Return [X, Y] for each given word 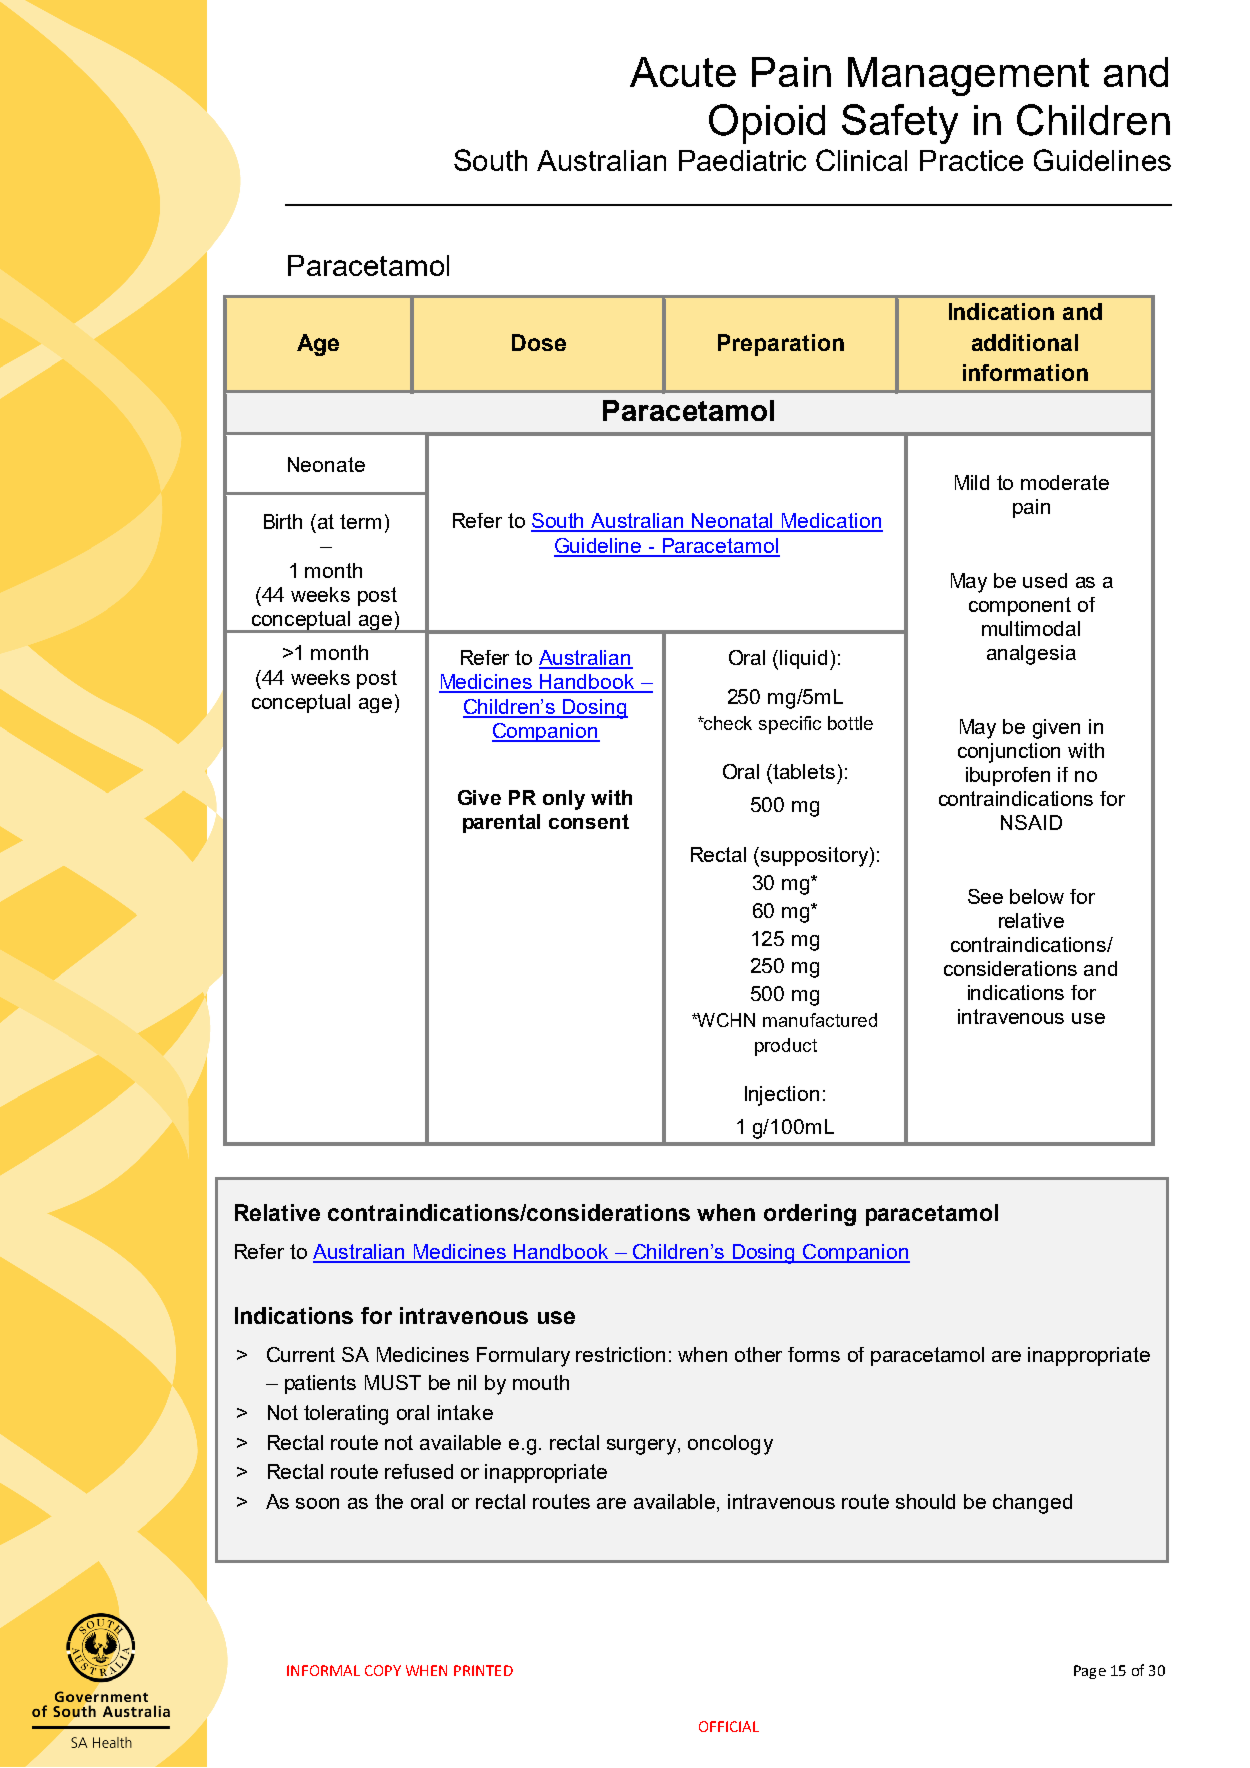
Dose [539, 342]
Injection [782, 1096]
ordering [810, 1215]
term [360, 521]
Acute [683, 72]
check [727, 723]
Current [301, 1354]
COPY [383, 1670]
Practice [971, 160]
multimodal [1031, 628]
